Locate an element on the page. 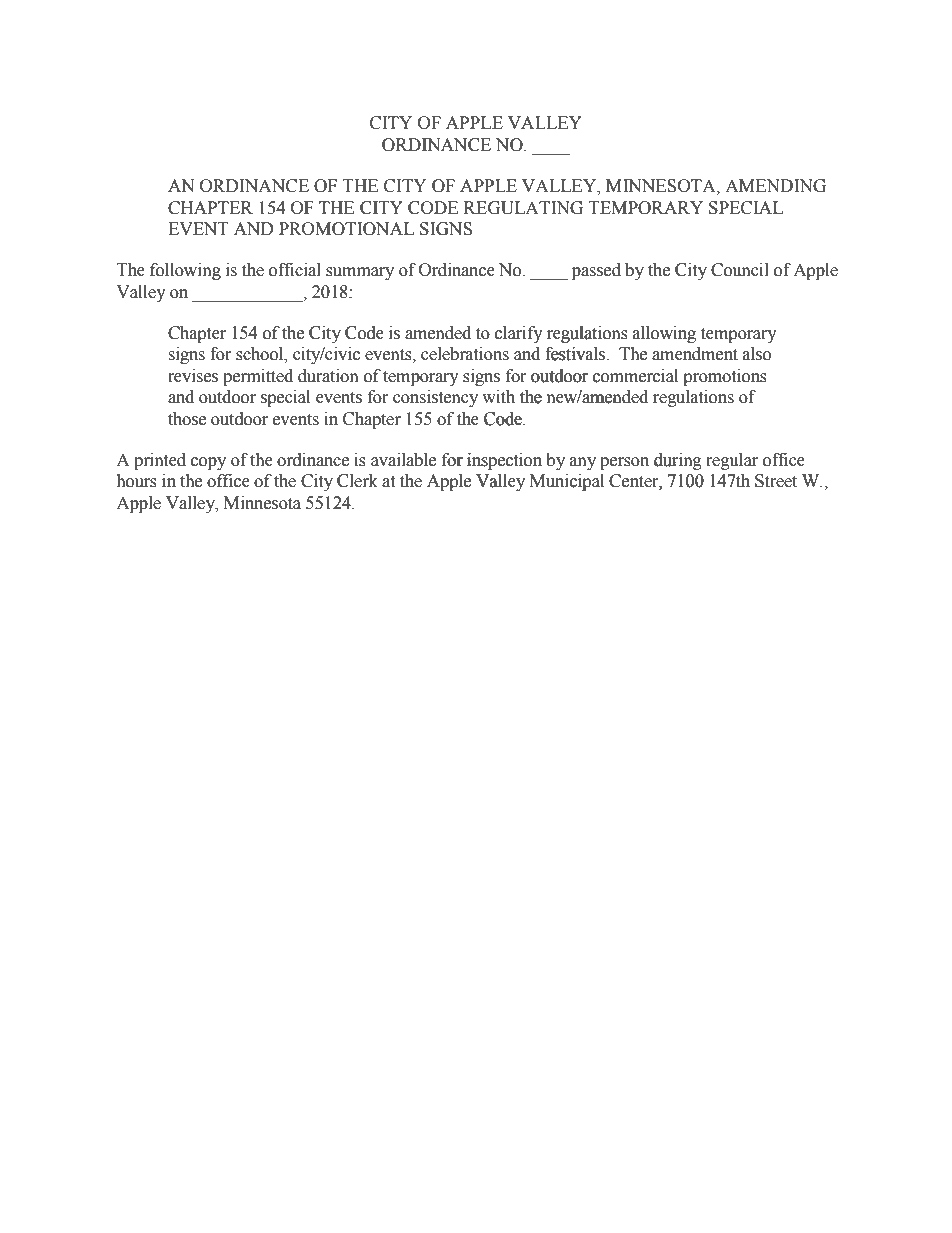 The image size is (952, 1233). inspection is located at coordinates (504, 461).
